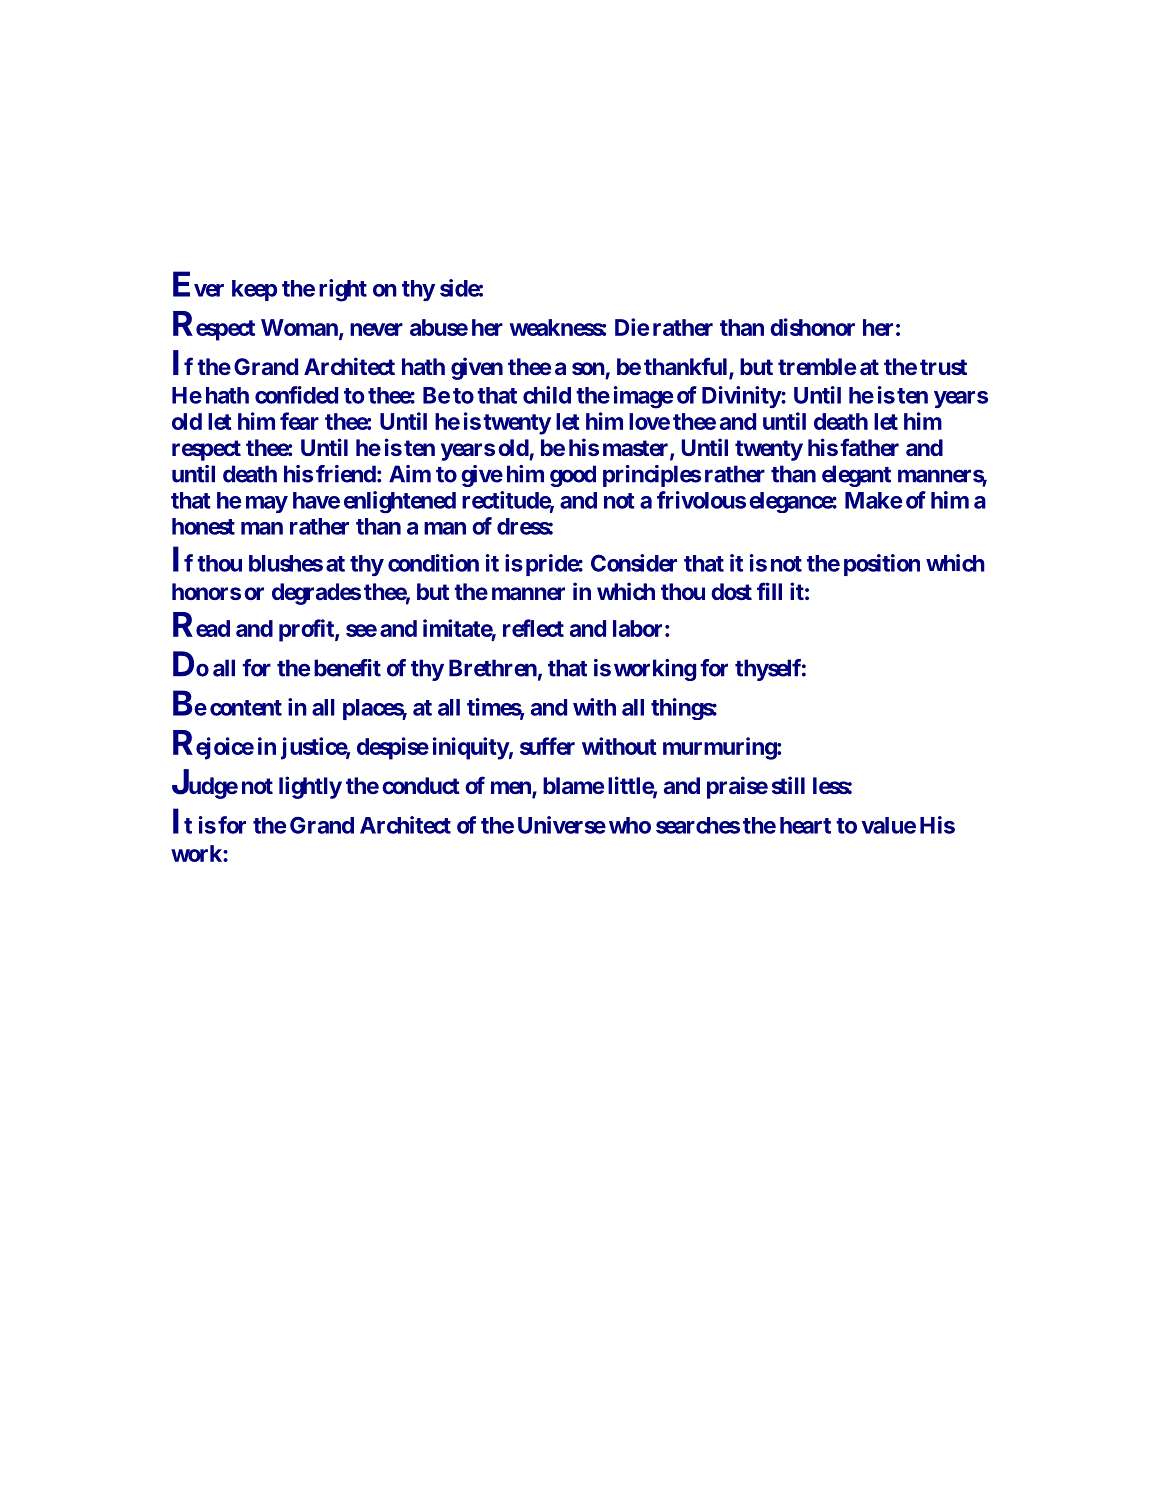 The image size is (1162, 1503). What do you see at coordinates (254, 290) in the screenshot?
I see `keep` at bounding box center [254, 290].
